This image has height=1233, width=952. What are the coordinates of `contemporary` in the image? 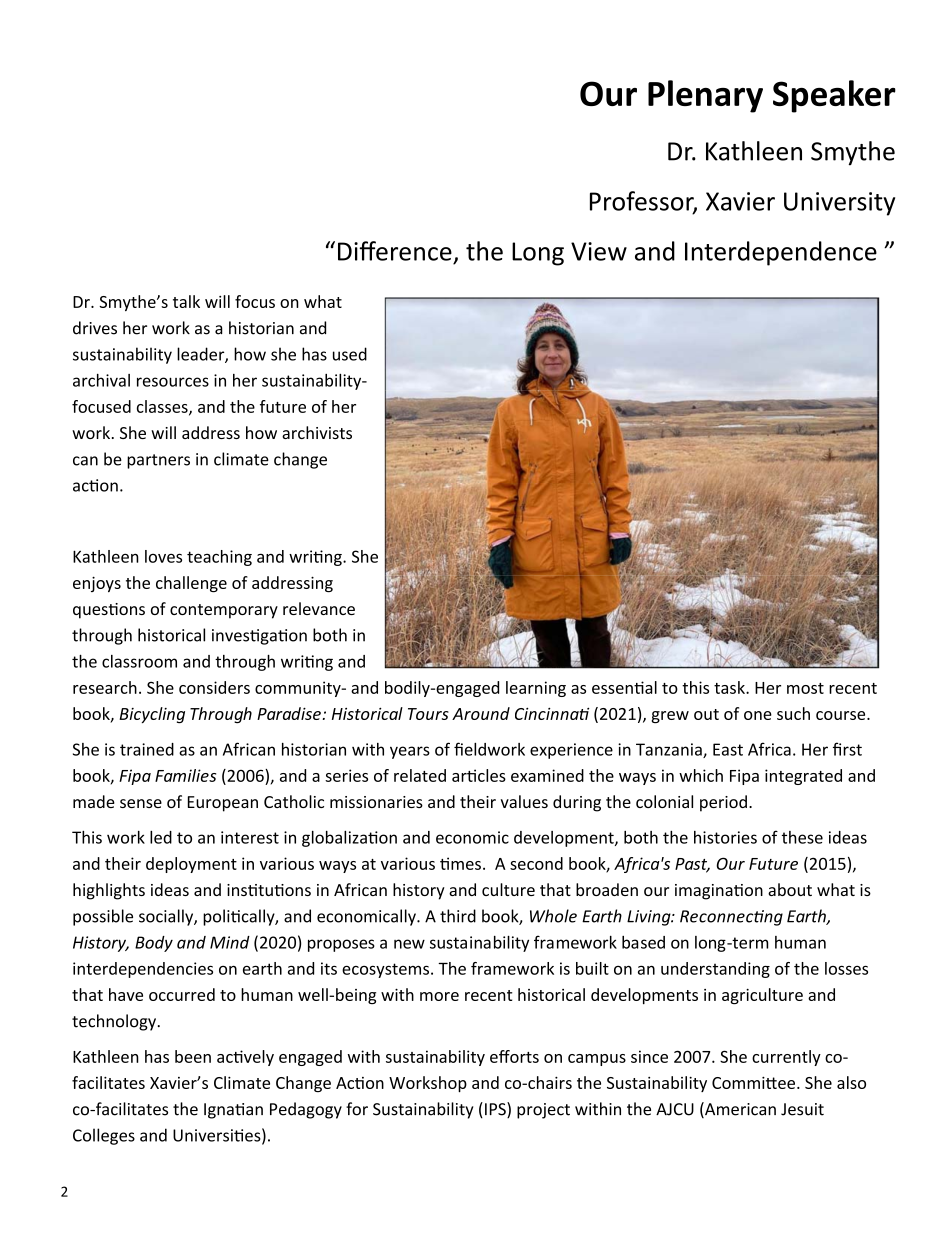 It's located at (224, 611).
